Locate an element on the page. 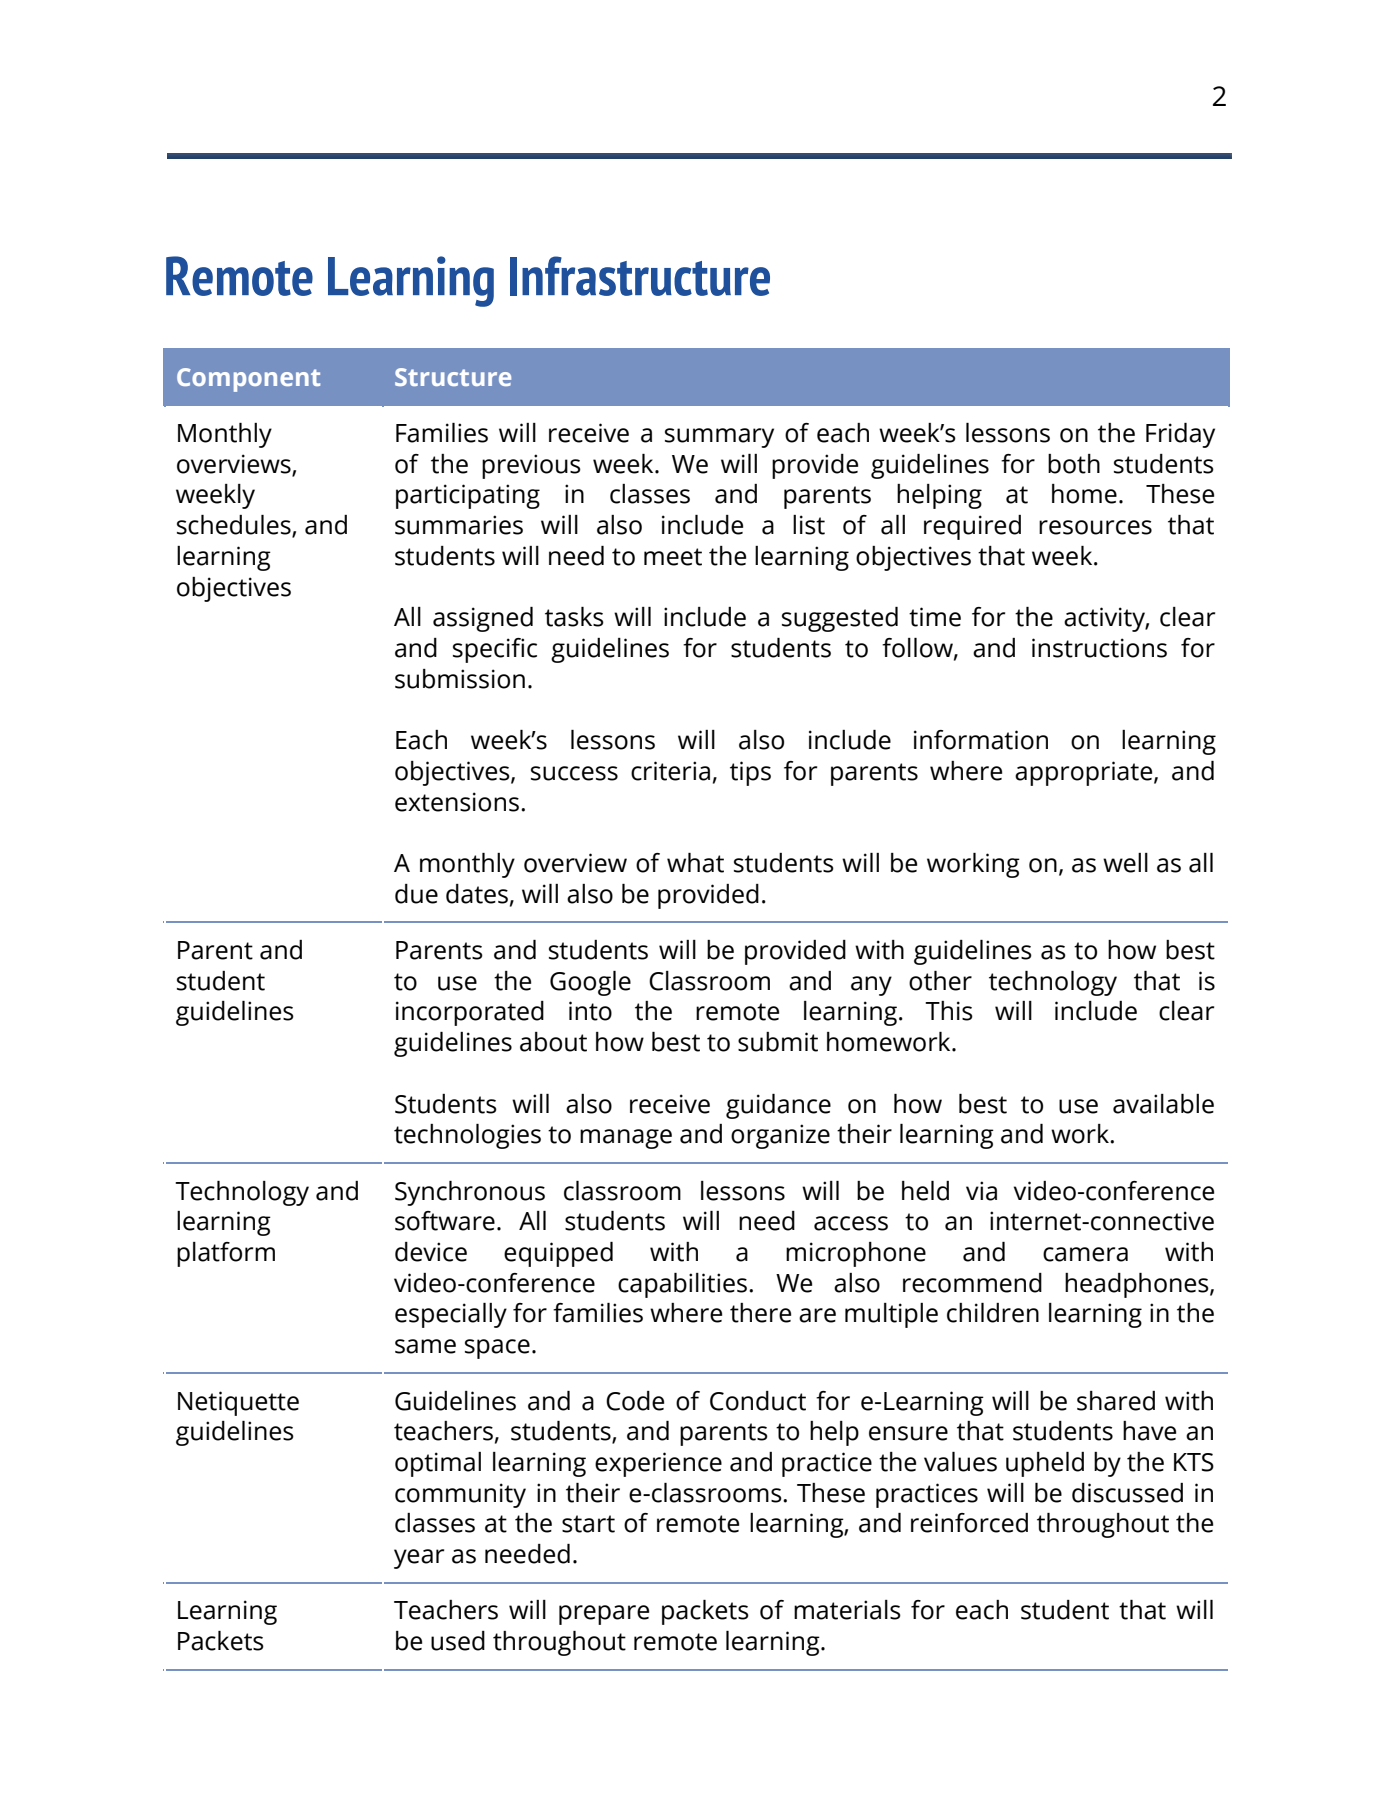 The width and height of the image is (1392, 1802). Component is located at coordinates (248, 380).
